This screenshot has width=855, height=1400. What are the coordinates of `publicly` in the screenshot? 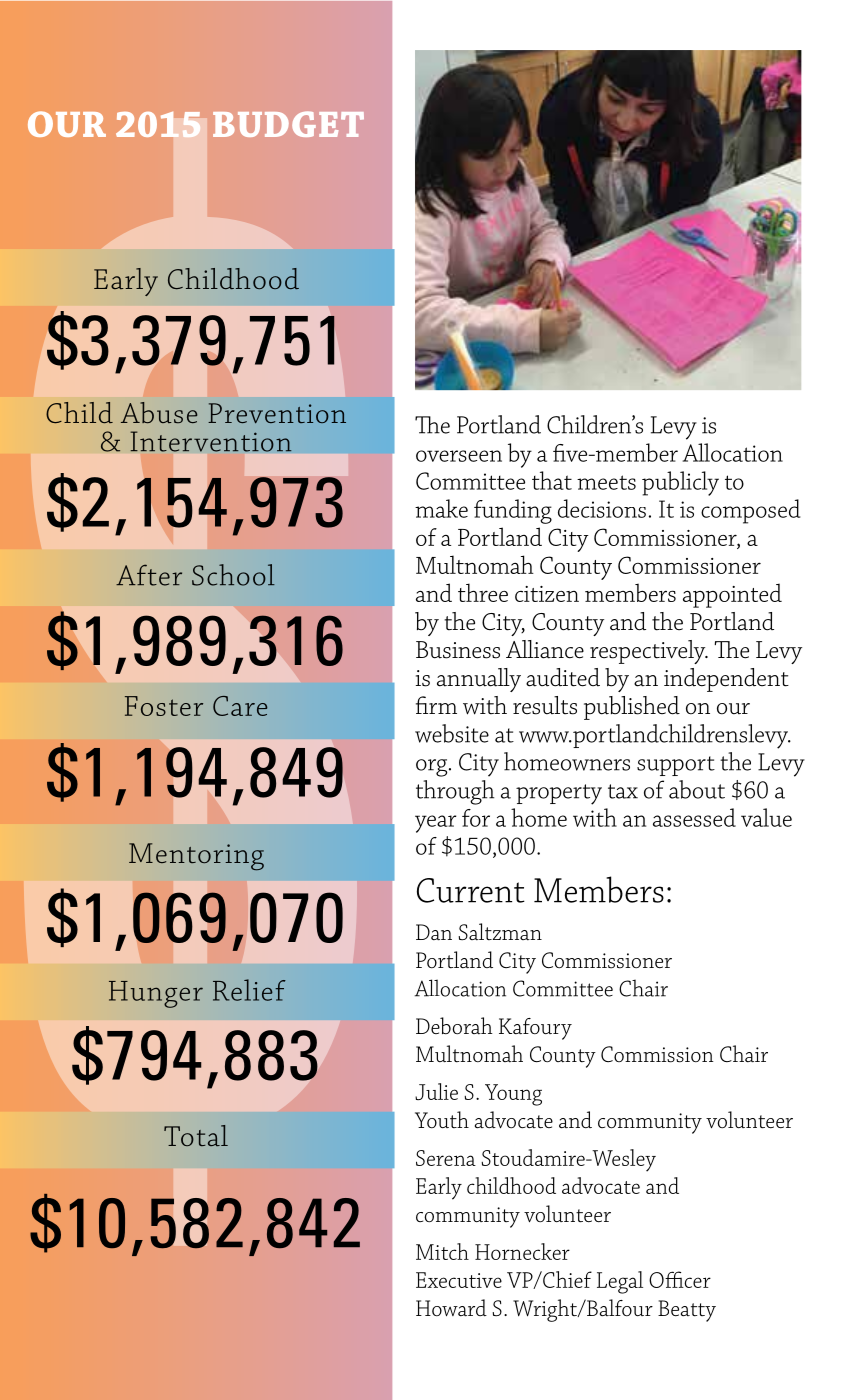 It's located at (680, 483).
